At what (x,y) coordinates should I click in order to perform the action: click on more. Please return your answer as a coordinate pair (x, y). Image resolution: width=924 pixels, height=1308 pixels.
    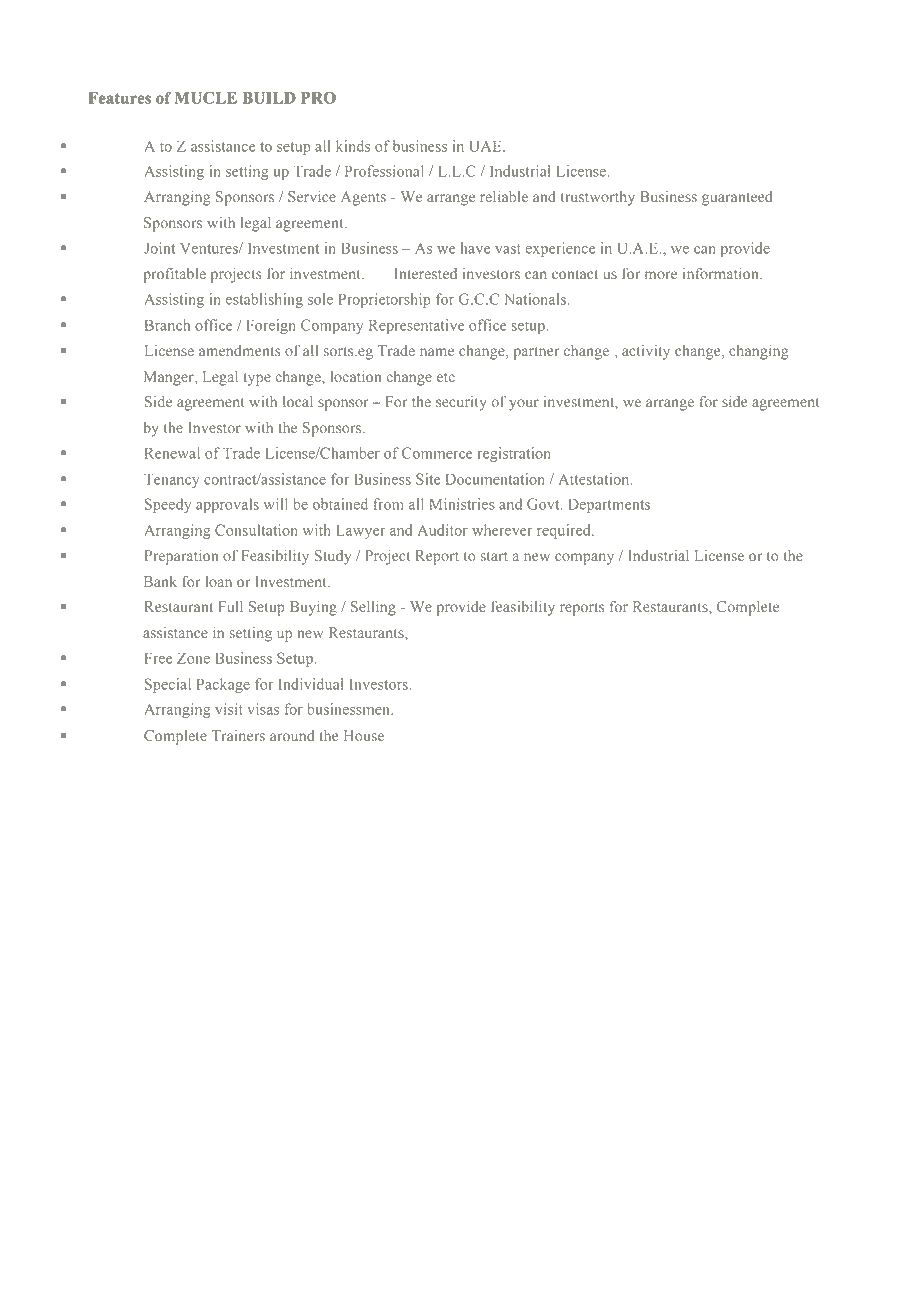
    Looking at the image, I should click on (661, 275).
